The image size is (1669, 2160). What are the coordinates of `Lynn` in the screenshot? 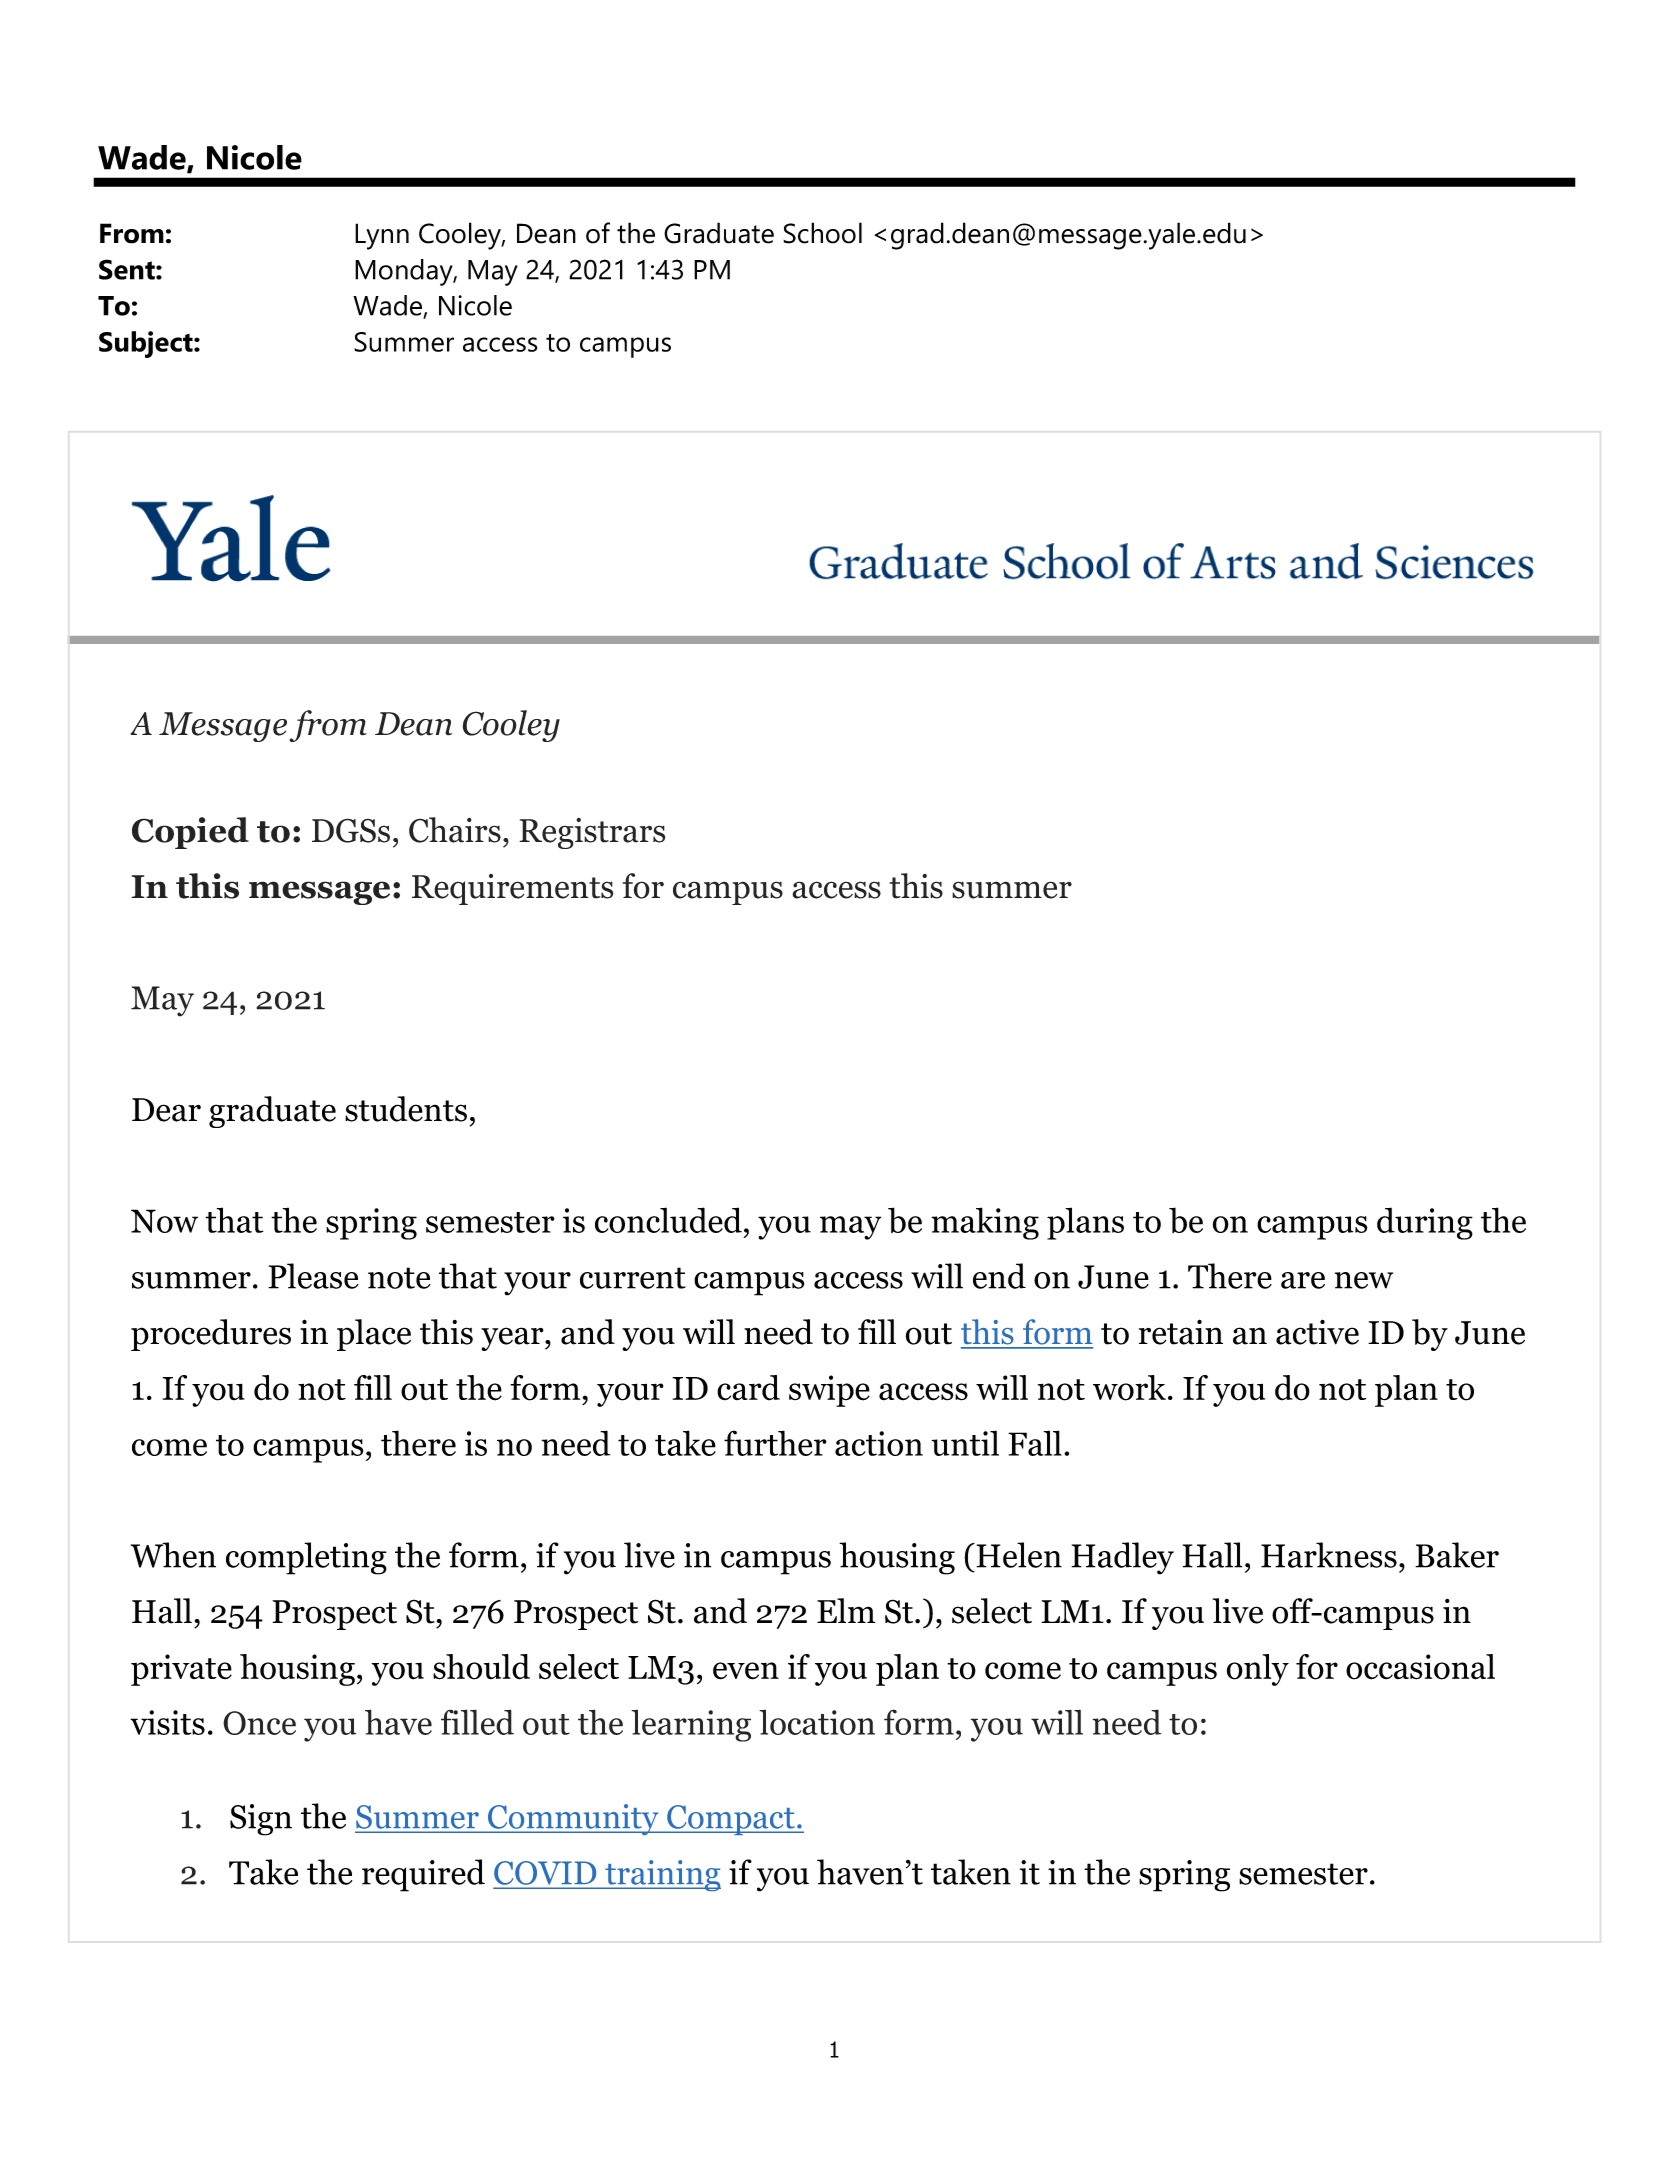 It's located at (382, 236).
